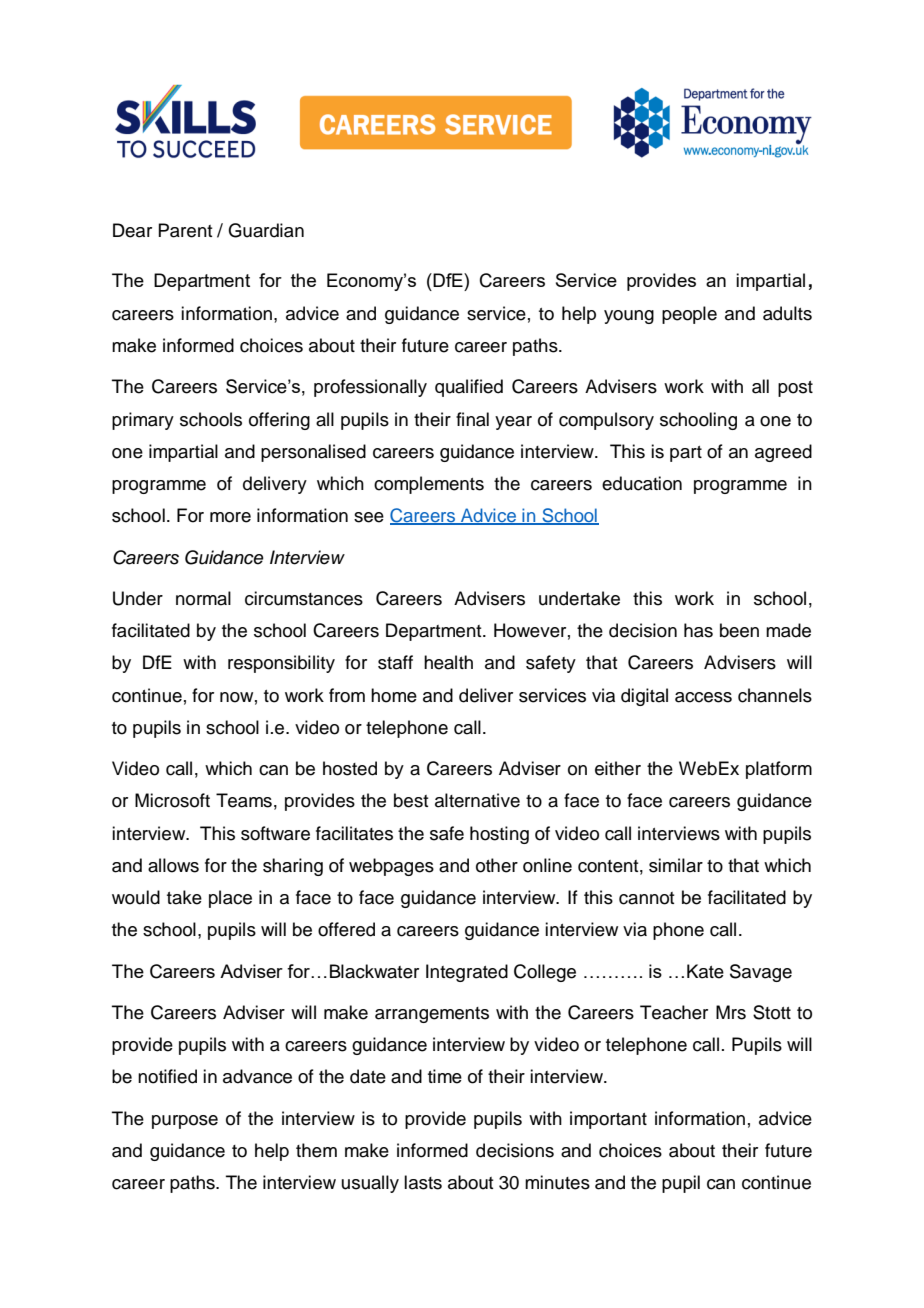  Describe the element at coordinates (185, 1122) in the screenshot. I see `purpose` at that location.
